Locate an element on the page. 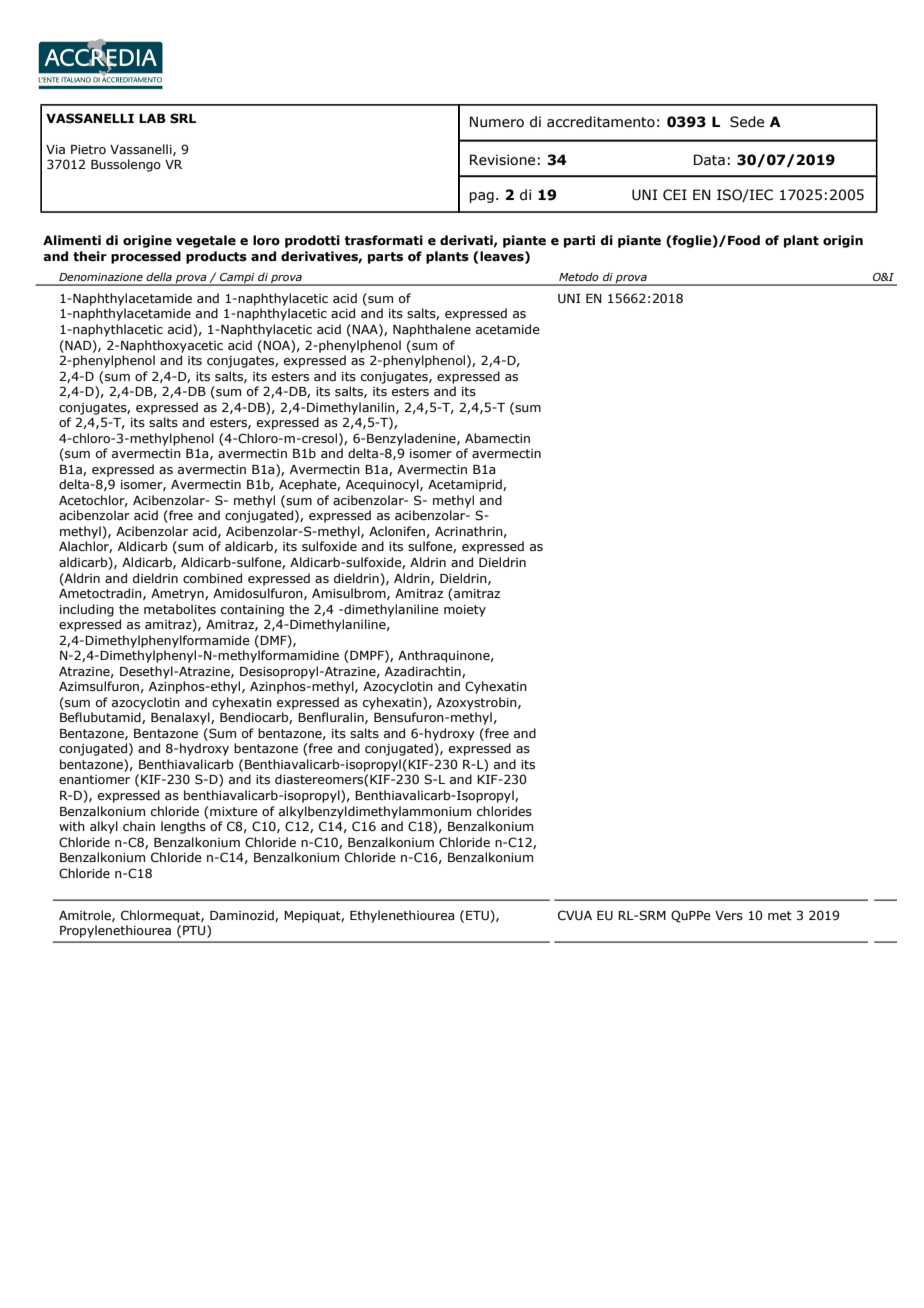 Image resolution: width=924 pixels, height=1308 pixels. PTU is located at coordinates (195, 931).
